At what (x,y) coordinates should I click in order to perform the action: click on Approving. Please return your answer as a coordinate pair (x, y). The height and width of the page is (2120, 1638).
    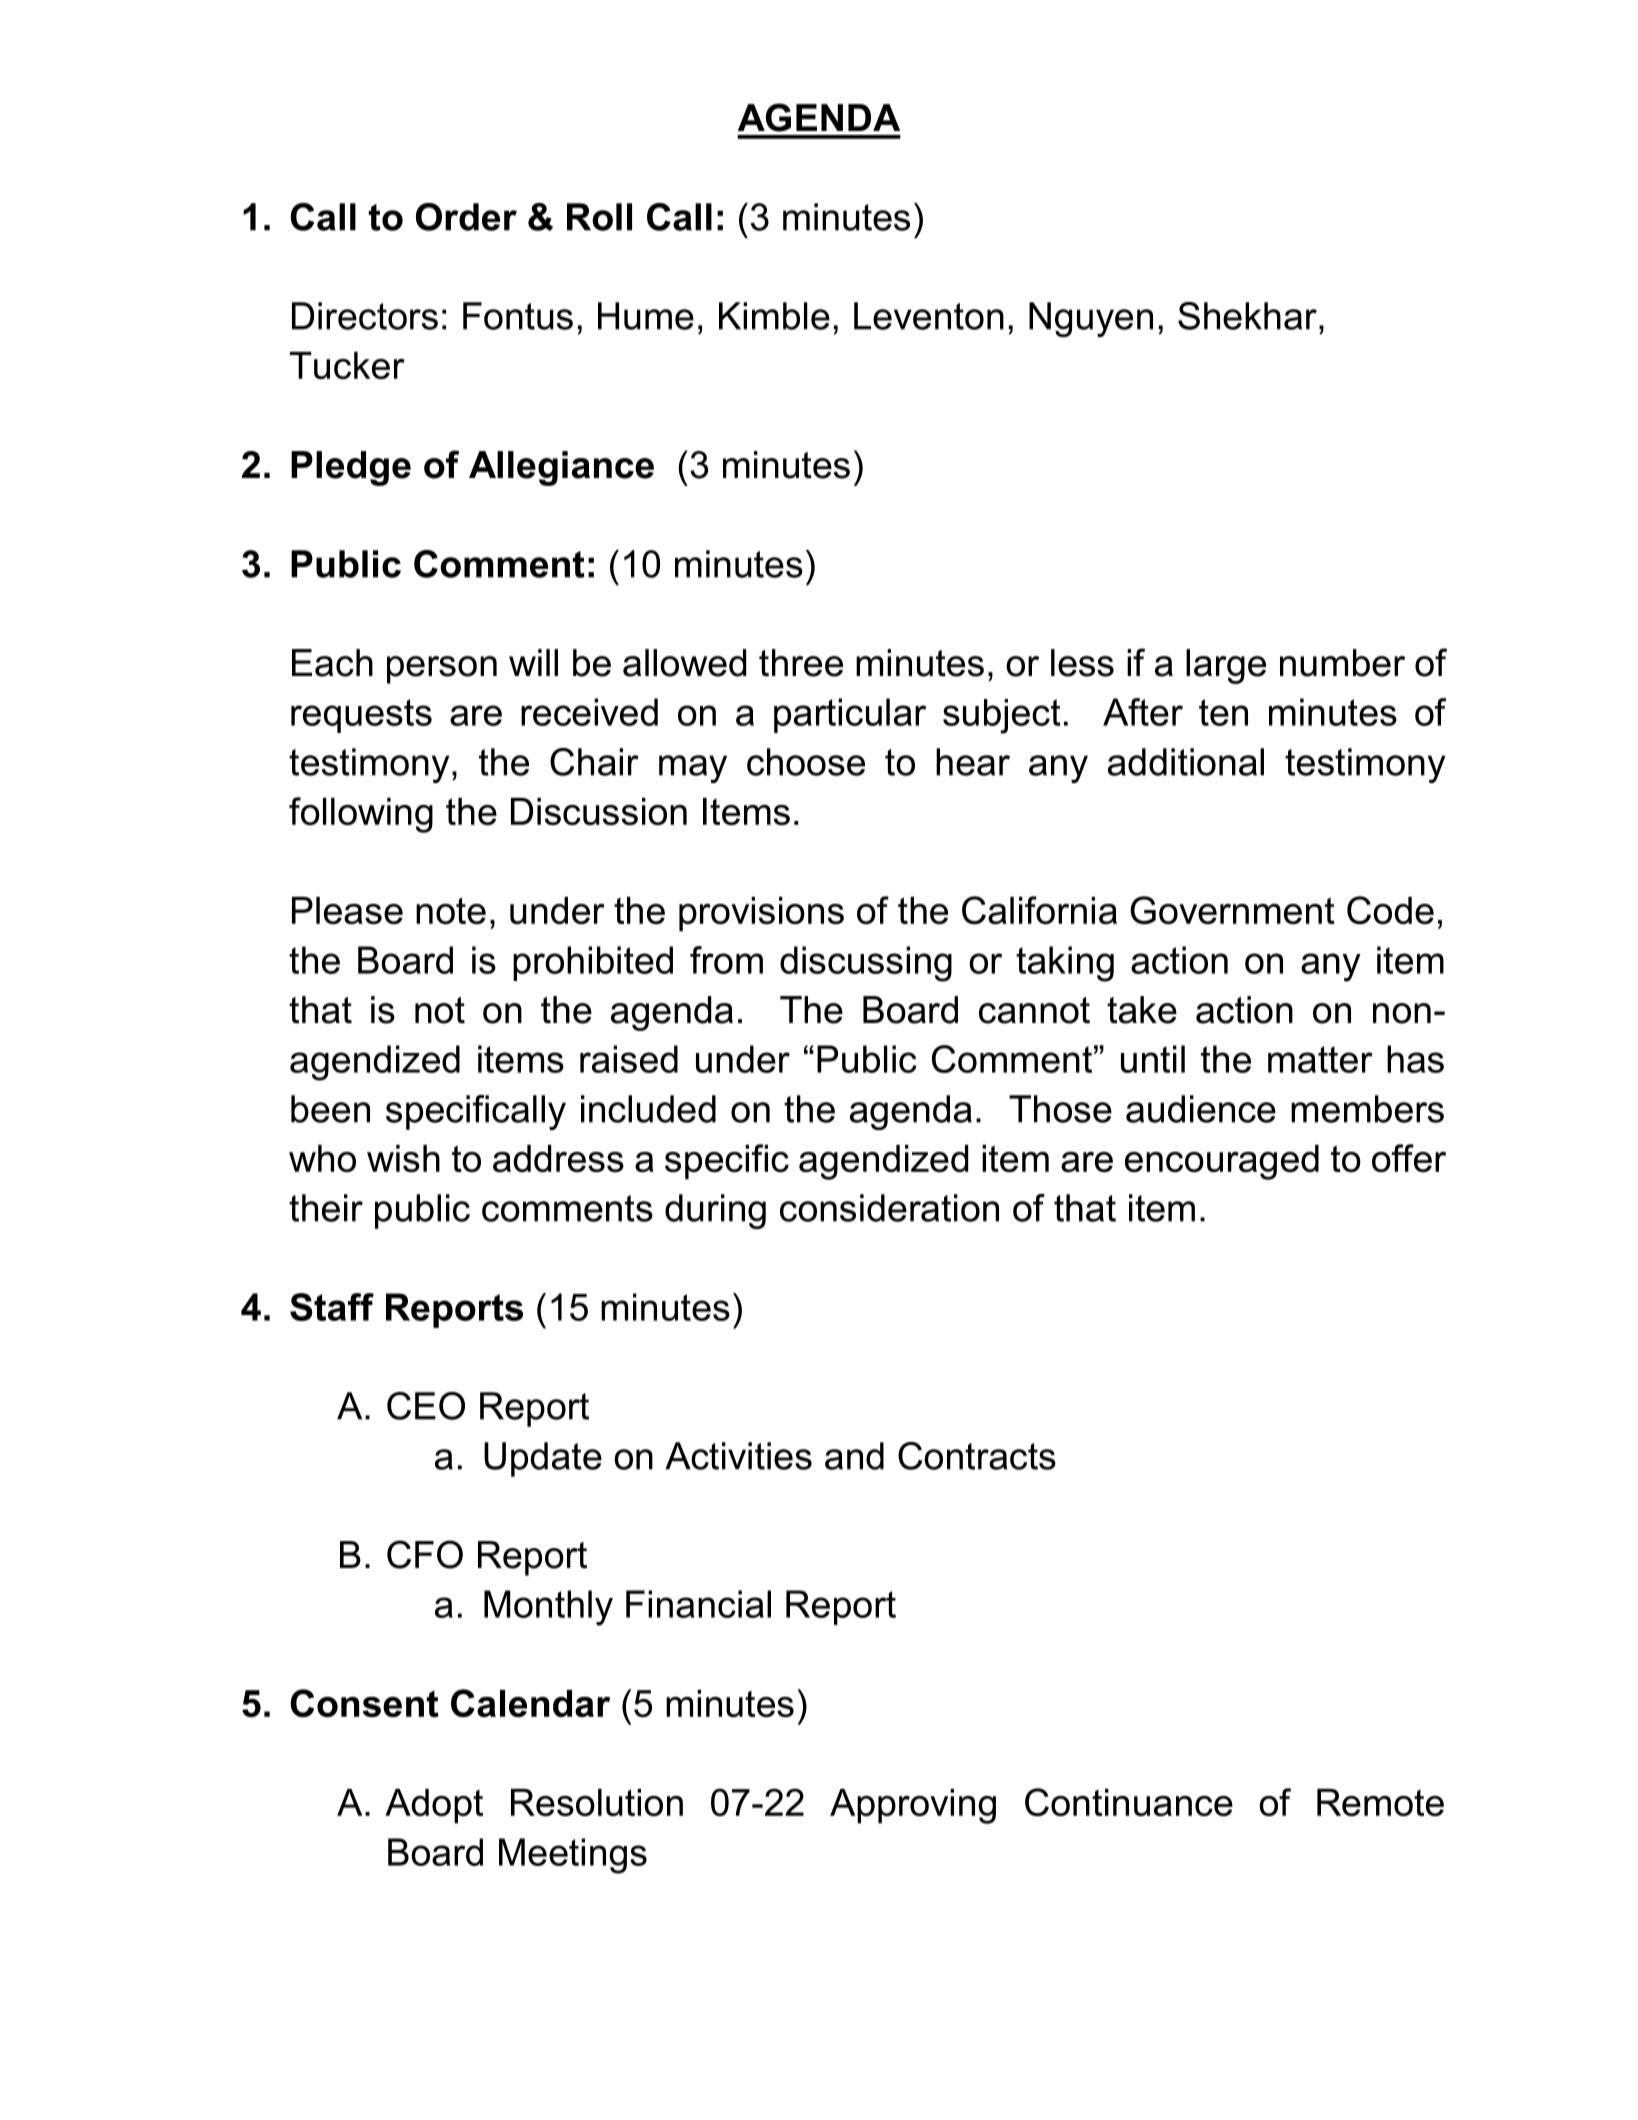
    Looking at the image, I should click on (913, 1806).
